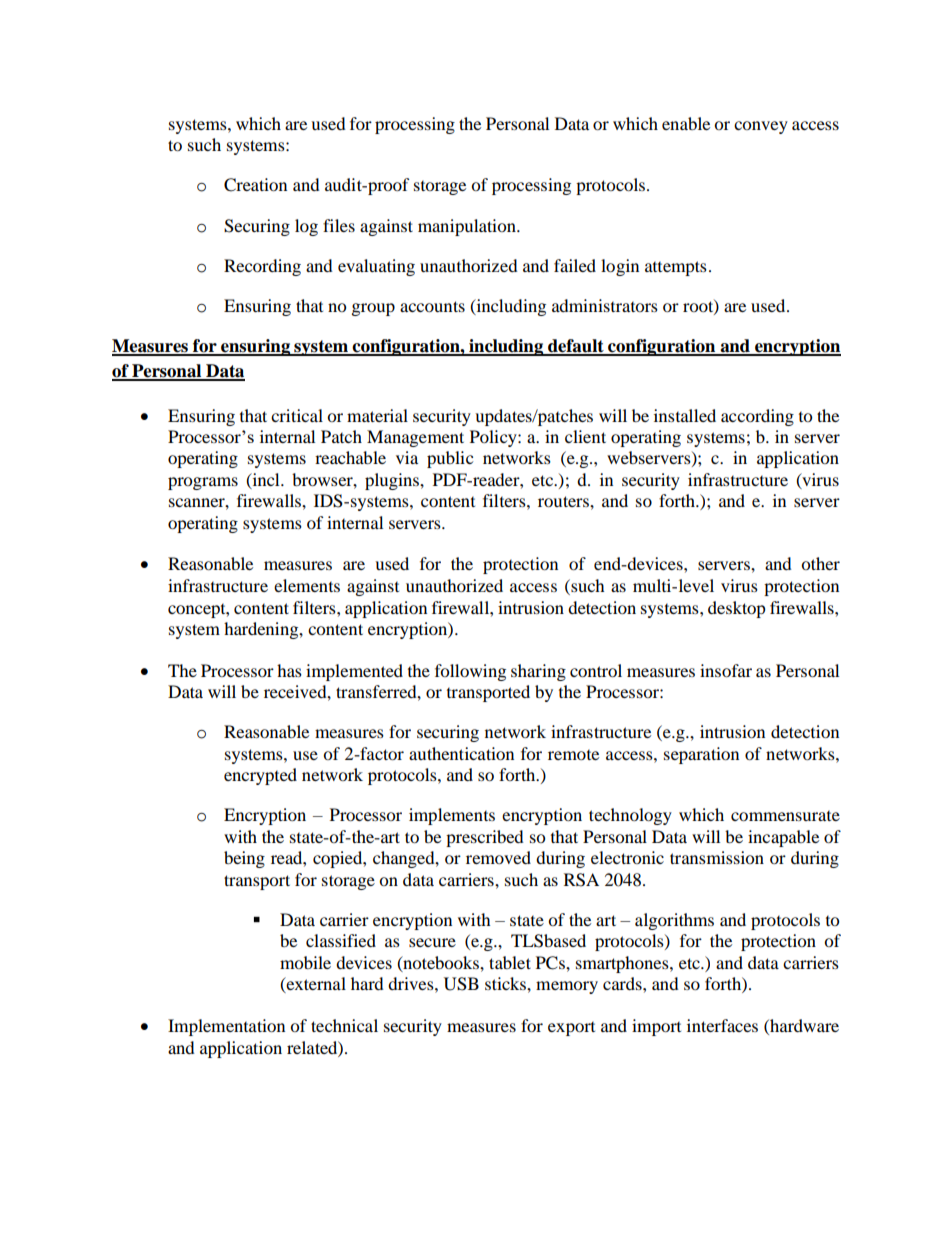 The image size is (952, 1233). Describe the element at coordinates (307, 585) in the document. I see `elements` at that location.
